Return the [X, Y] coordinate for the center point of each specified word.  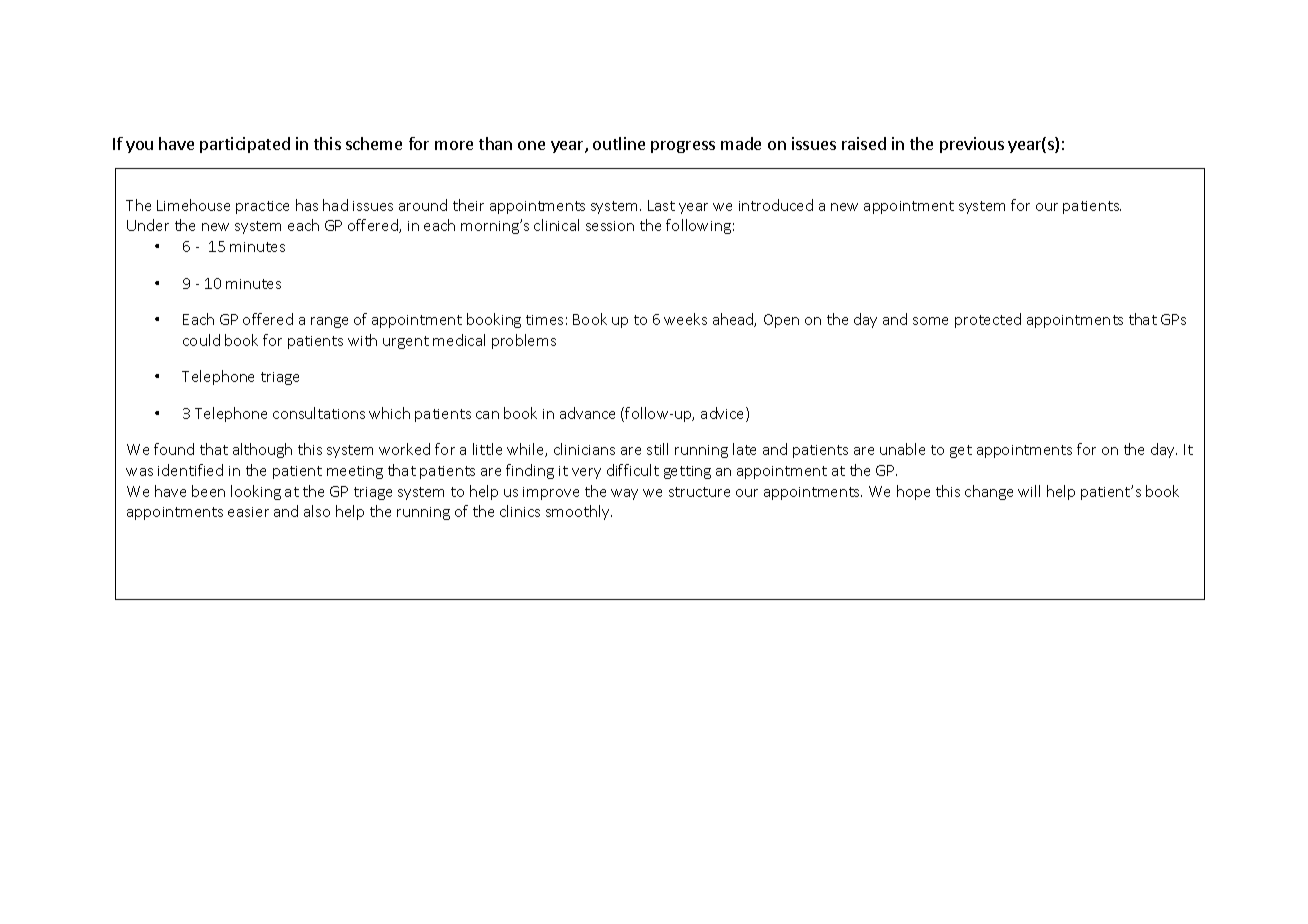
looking [256, 492]
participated [245, 145]
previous [972, 145]
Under [148, 225]
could [201, 340]
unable [902, 449]
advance [587, 413]
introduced [776, 205]
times [544, 320]
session [610, 226]
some [930, 321]
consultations [319, 413]
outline [619, 143]
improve [551, 493]
